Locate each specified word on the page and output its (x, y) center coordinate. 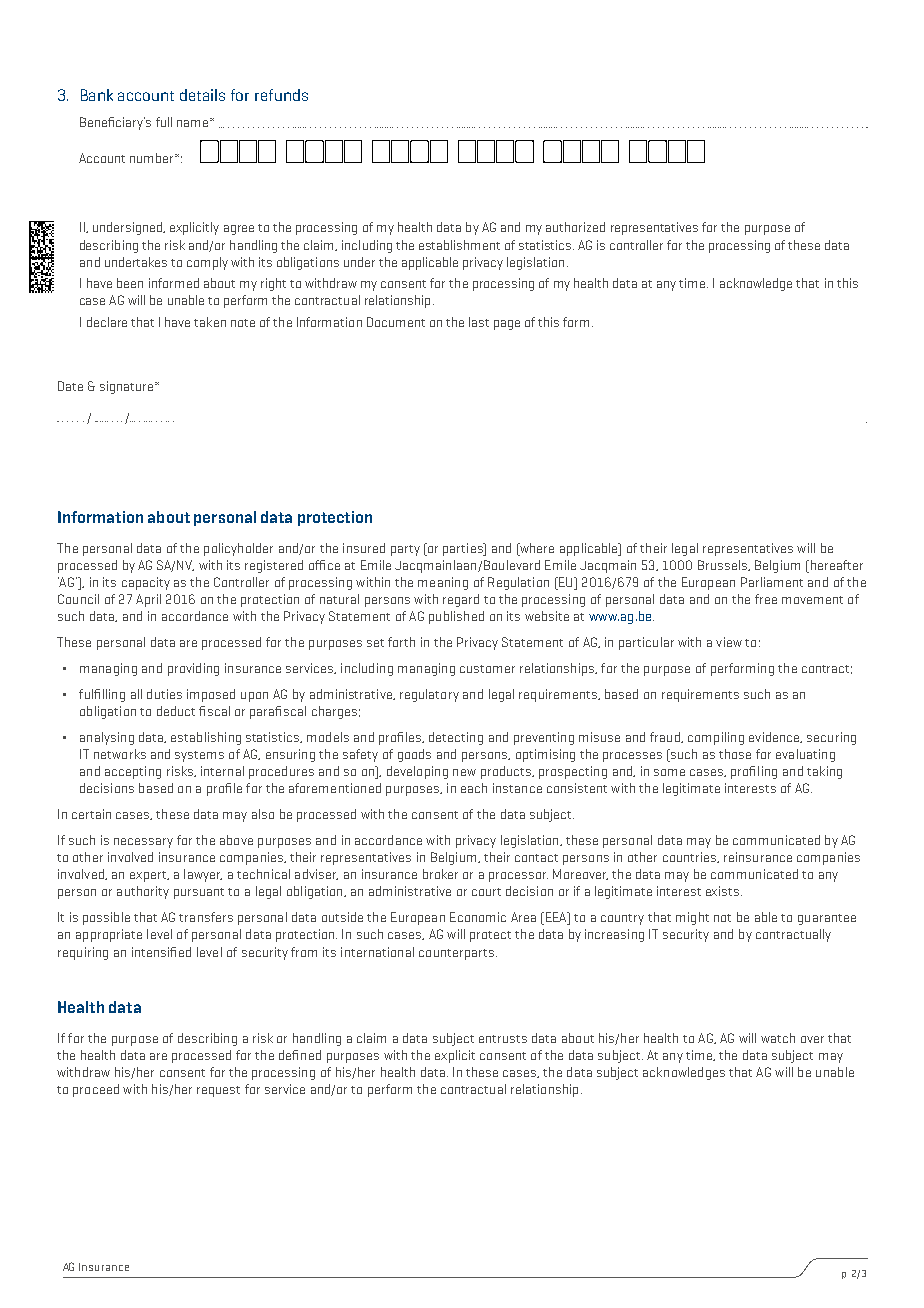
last (479, 322)
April (148, 600)
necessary (143, 843)
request (218, 1091)
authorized (575, 227)
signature (126, 387)
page (507, 325)
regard (461, 600)
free (766, 599)
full (164, 122)
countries (691, 857)
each (474, 788)
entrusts (503, 1039)
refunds (281, 95)
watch (778, 1038)
